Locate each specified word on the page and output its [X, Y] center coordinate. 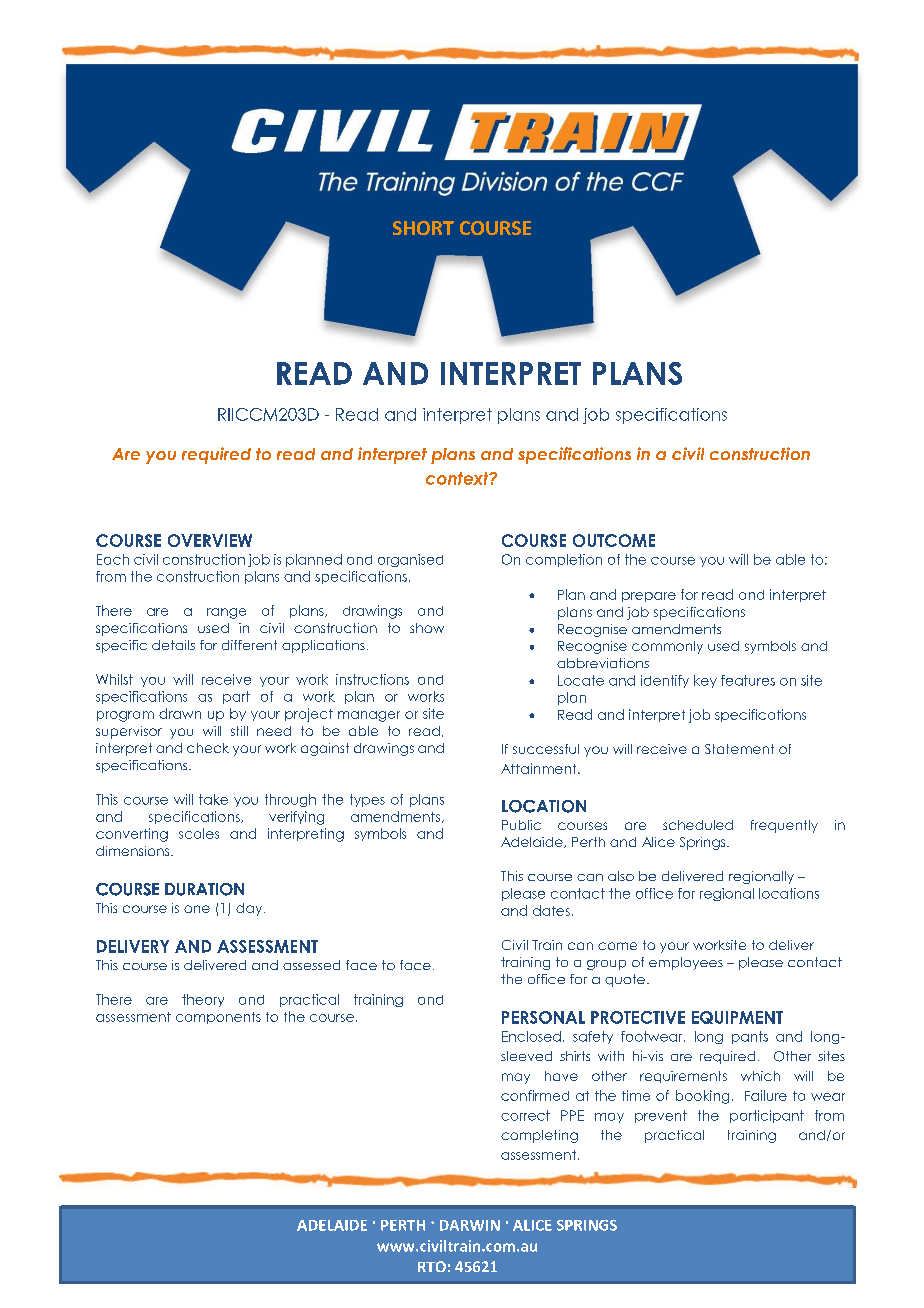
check [208, 748]
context [458, 478]
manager [369, 716]
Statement [739, 749]
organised [410, 560]
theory [203, 1000]
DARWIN [470, 1225]
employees [686, 963]
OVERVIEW [210, 540]
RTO [432, 1266]
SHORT [423, 228]
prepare [649, 597]
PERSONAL [543, 1017]
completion [564, 560]
